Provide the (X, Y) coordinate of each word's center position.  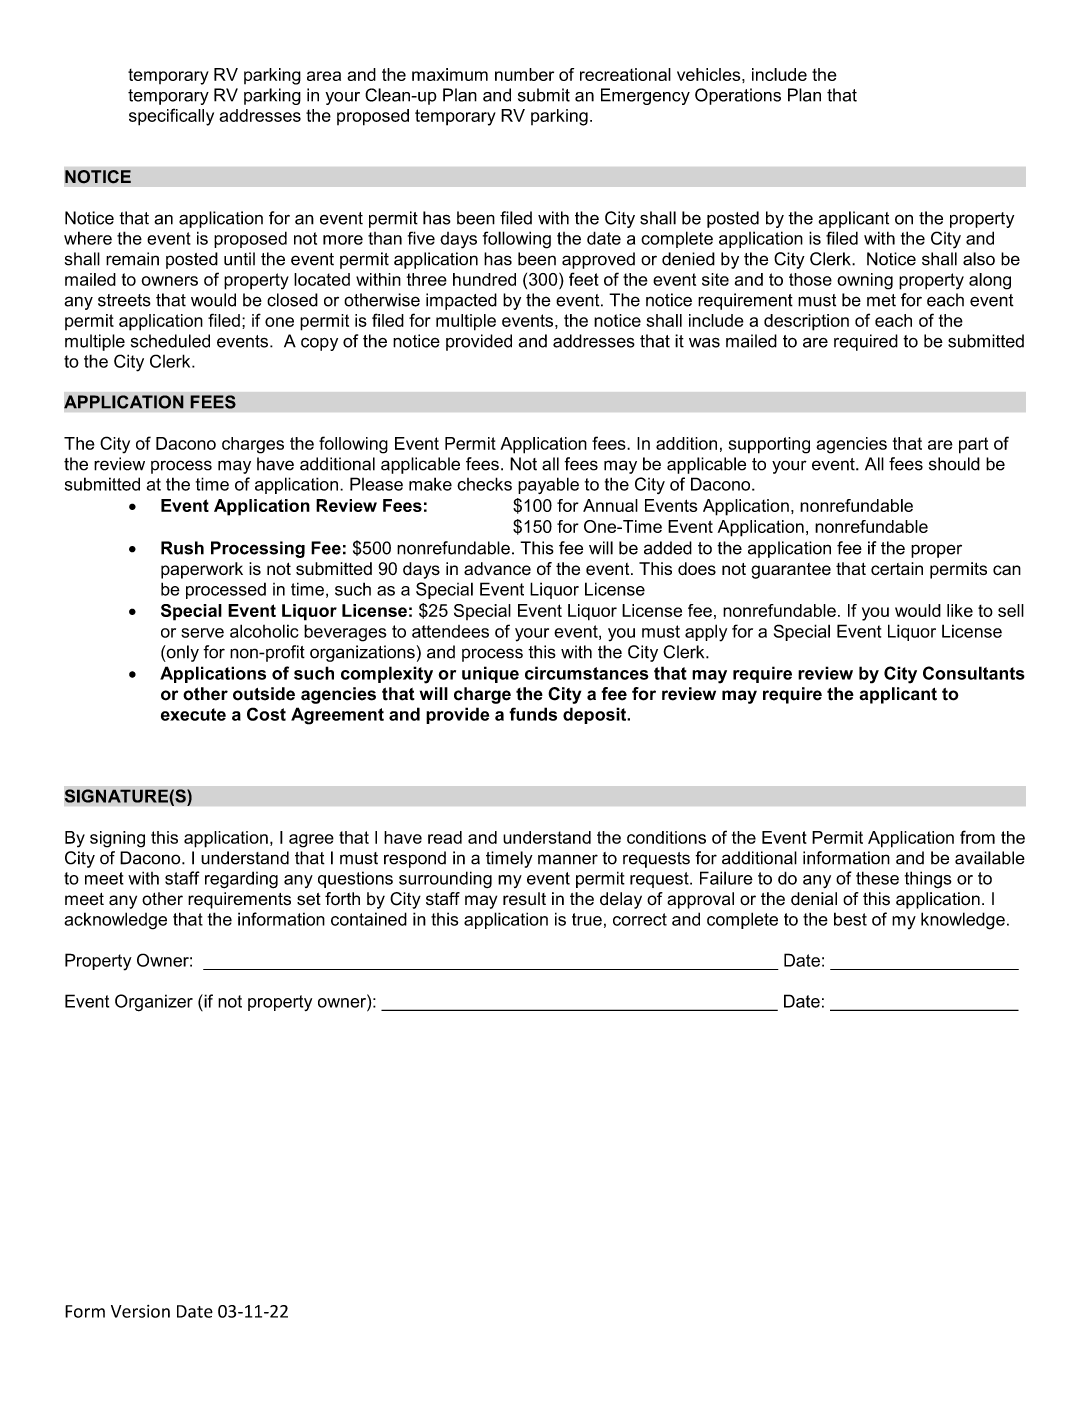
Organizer (154, 1003)
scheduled (170, 341)
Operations (738, 96)
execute (193, 714)
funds (533, 714)
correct (640, 919)
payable (548, 485)
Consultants (974, 673)
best (850, 919)
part (973, 445)
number (524, 74)
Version (140, 1311)
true (587, 919)
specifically (171, 117)
